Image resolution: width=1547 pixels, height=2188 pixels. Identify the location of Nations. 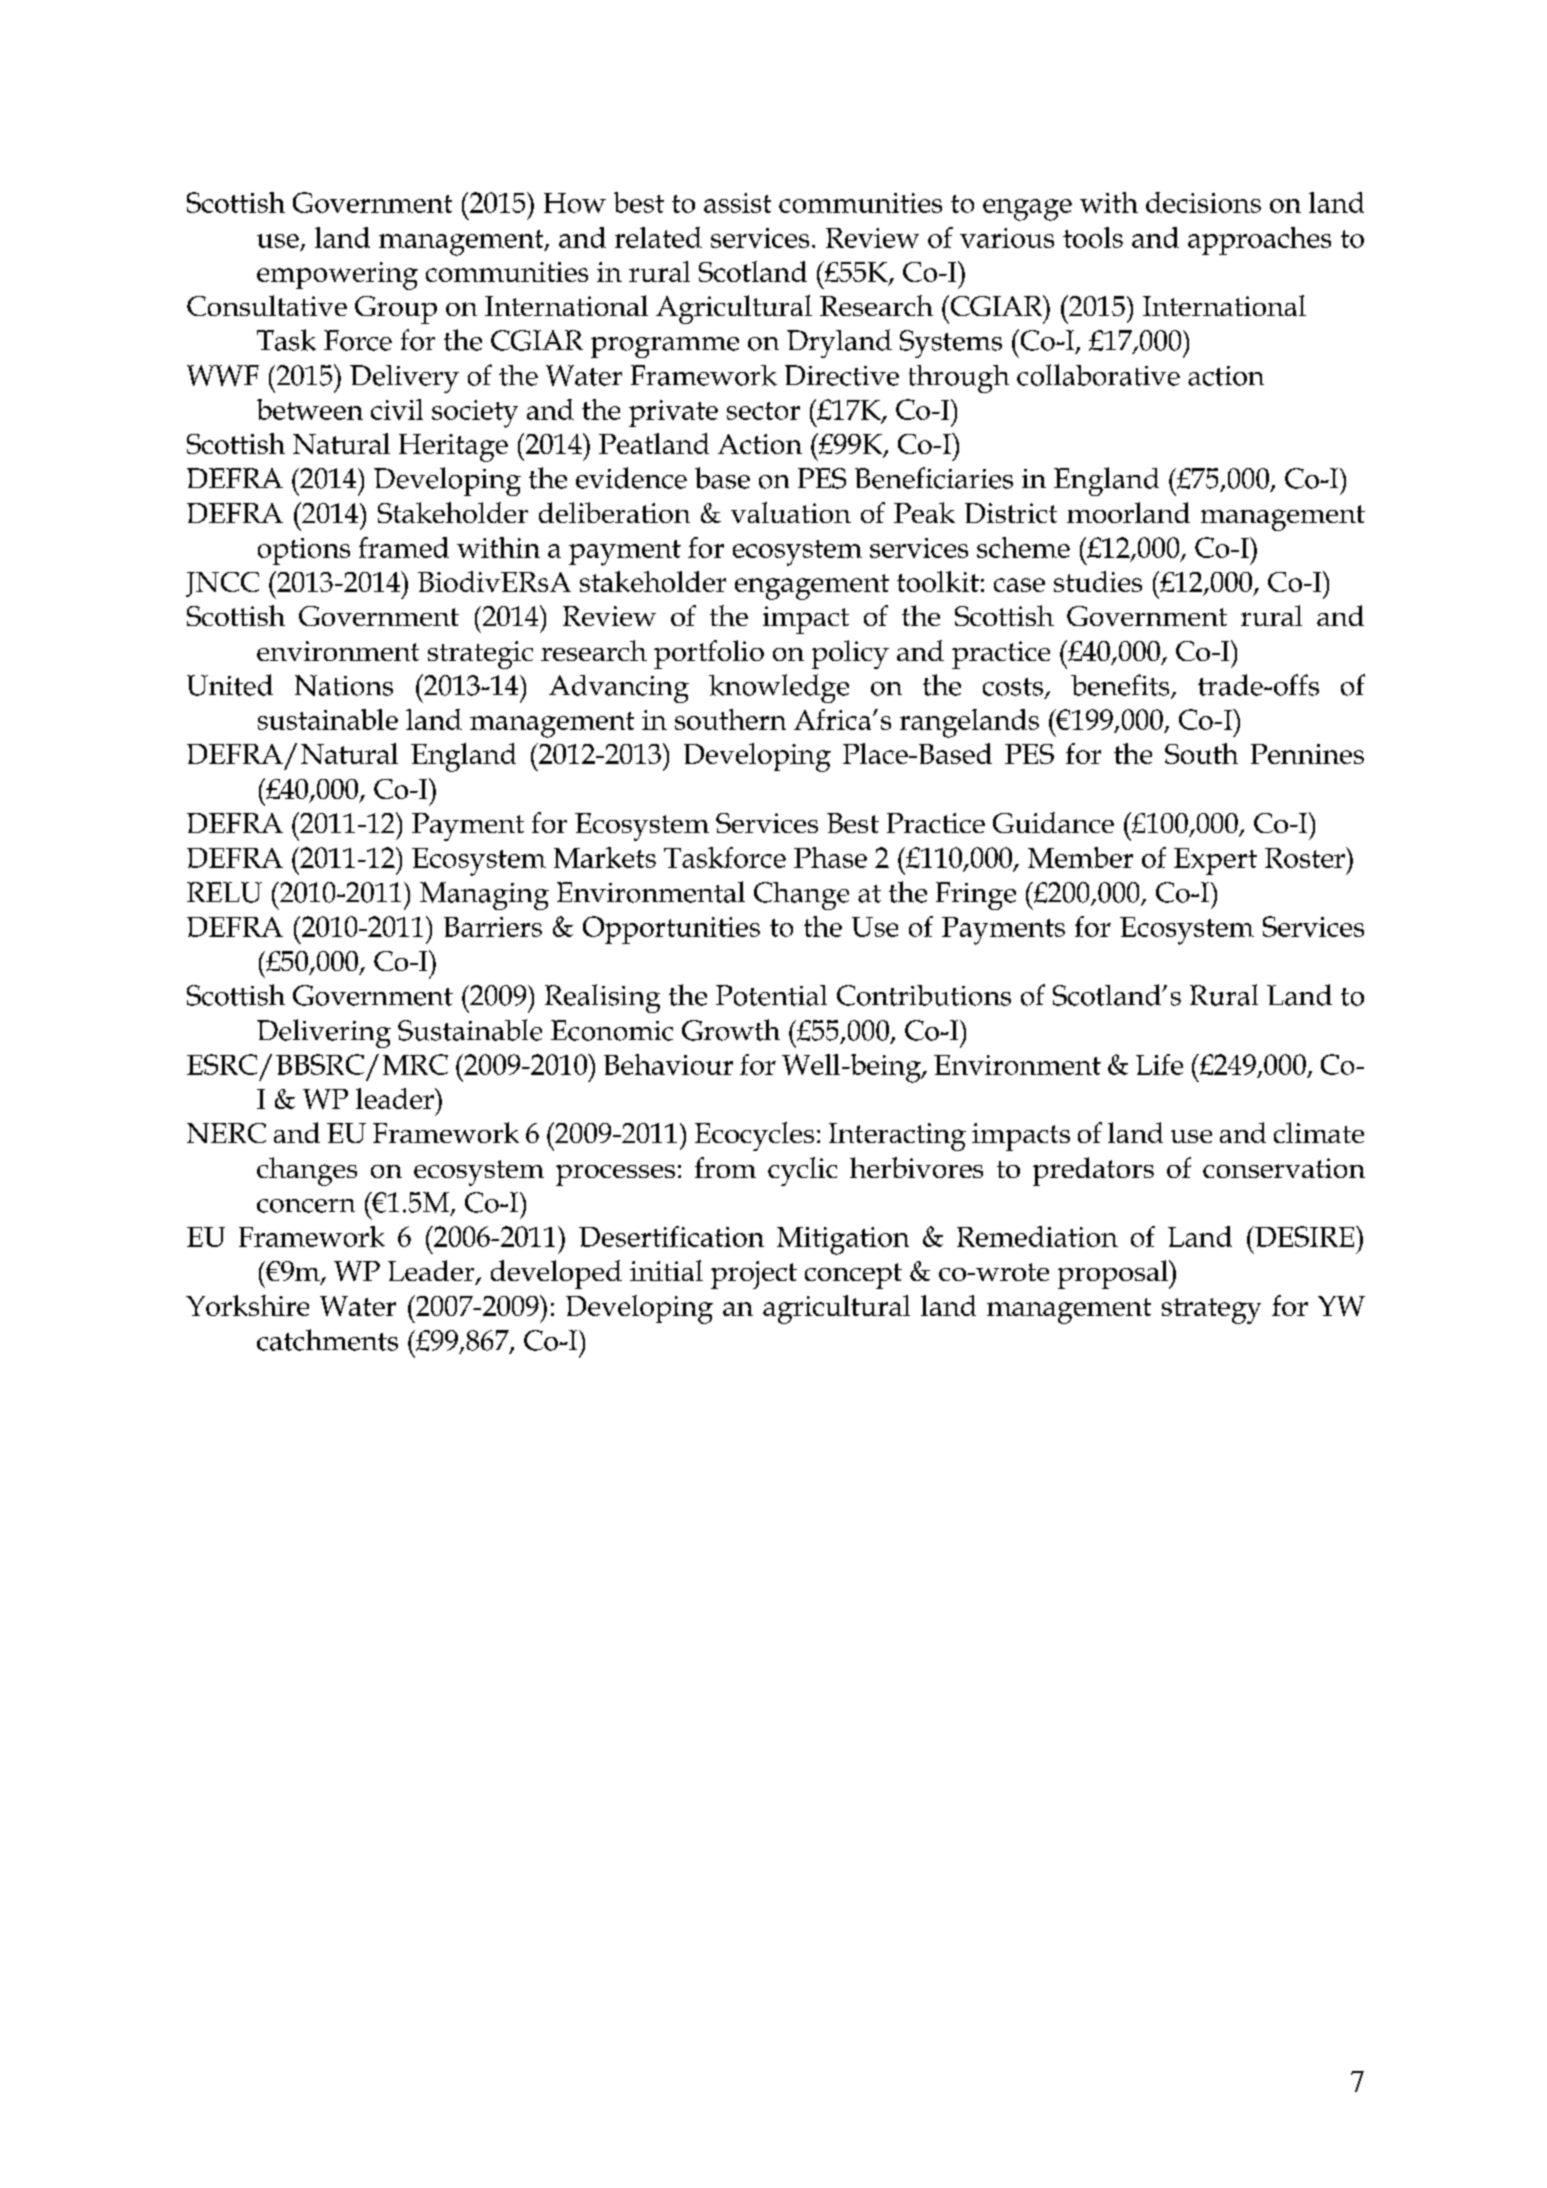
(344, 685).
